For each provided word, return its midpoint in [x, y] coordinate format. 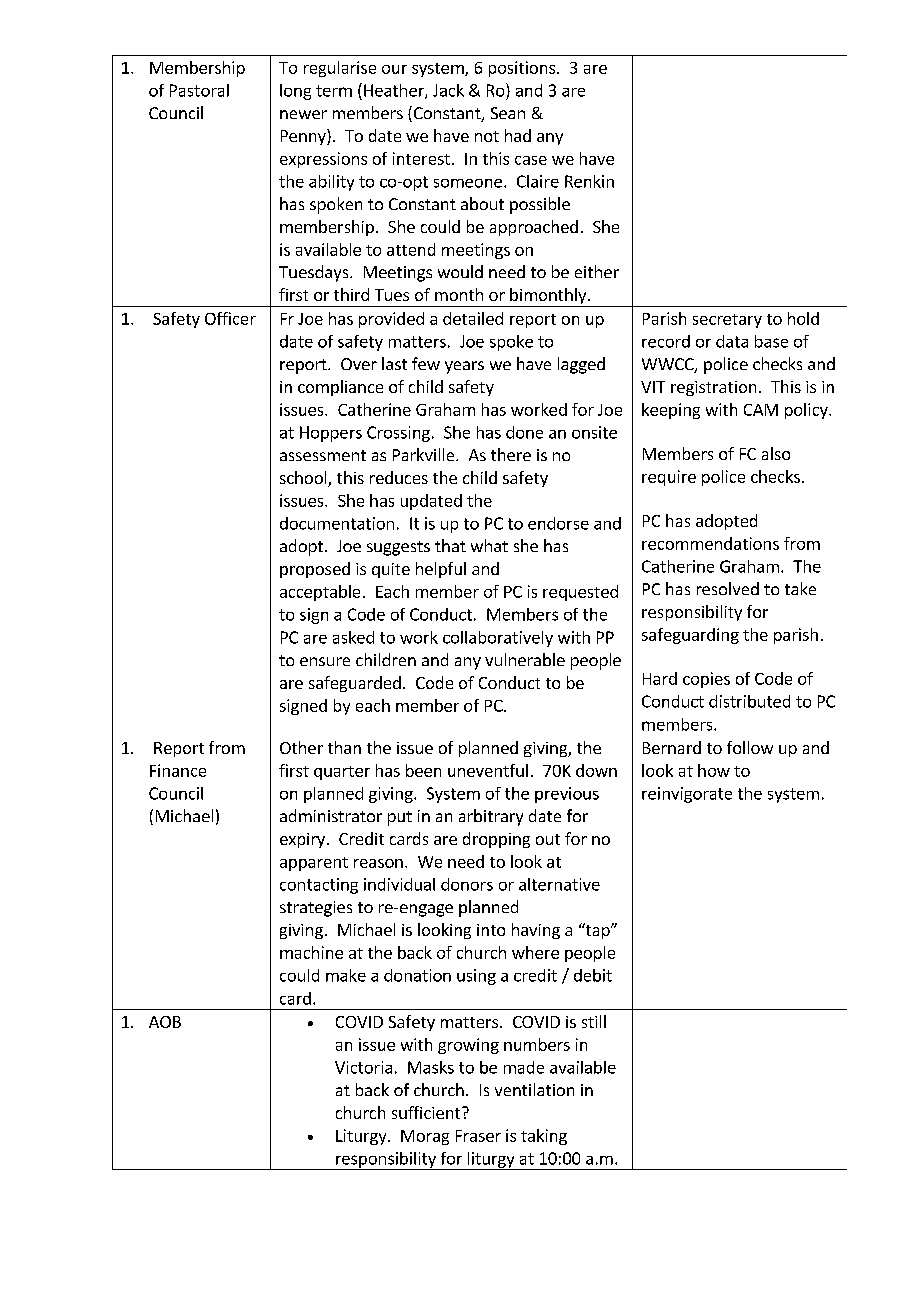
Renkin [589, 181]
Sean [508, 113]
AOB [165, 1022]
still [594, 1021]
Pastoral [199, 90]
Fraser [478, 1136]
